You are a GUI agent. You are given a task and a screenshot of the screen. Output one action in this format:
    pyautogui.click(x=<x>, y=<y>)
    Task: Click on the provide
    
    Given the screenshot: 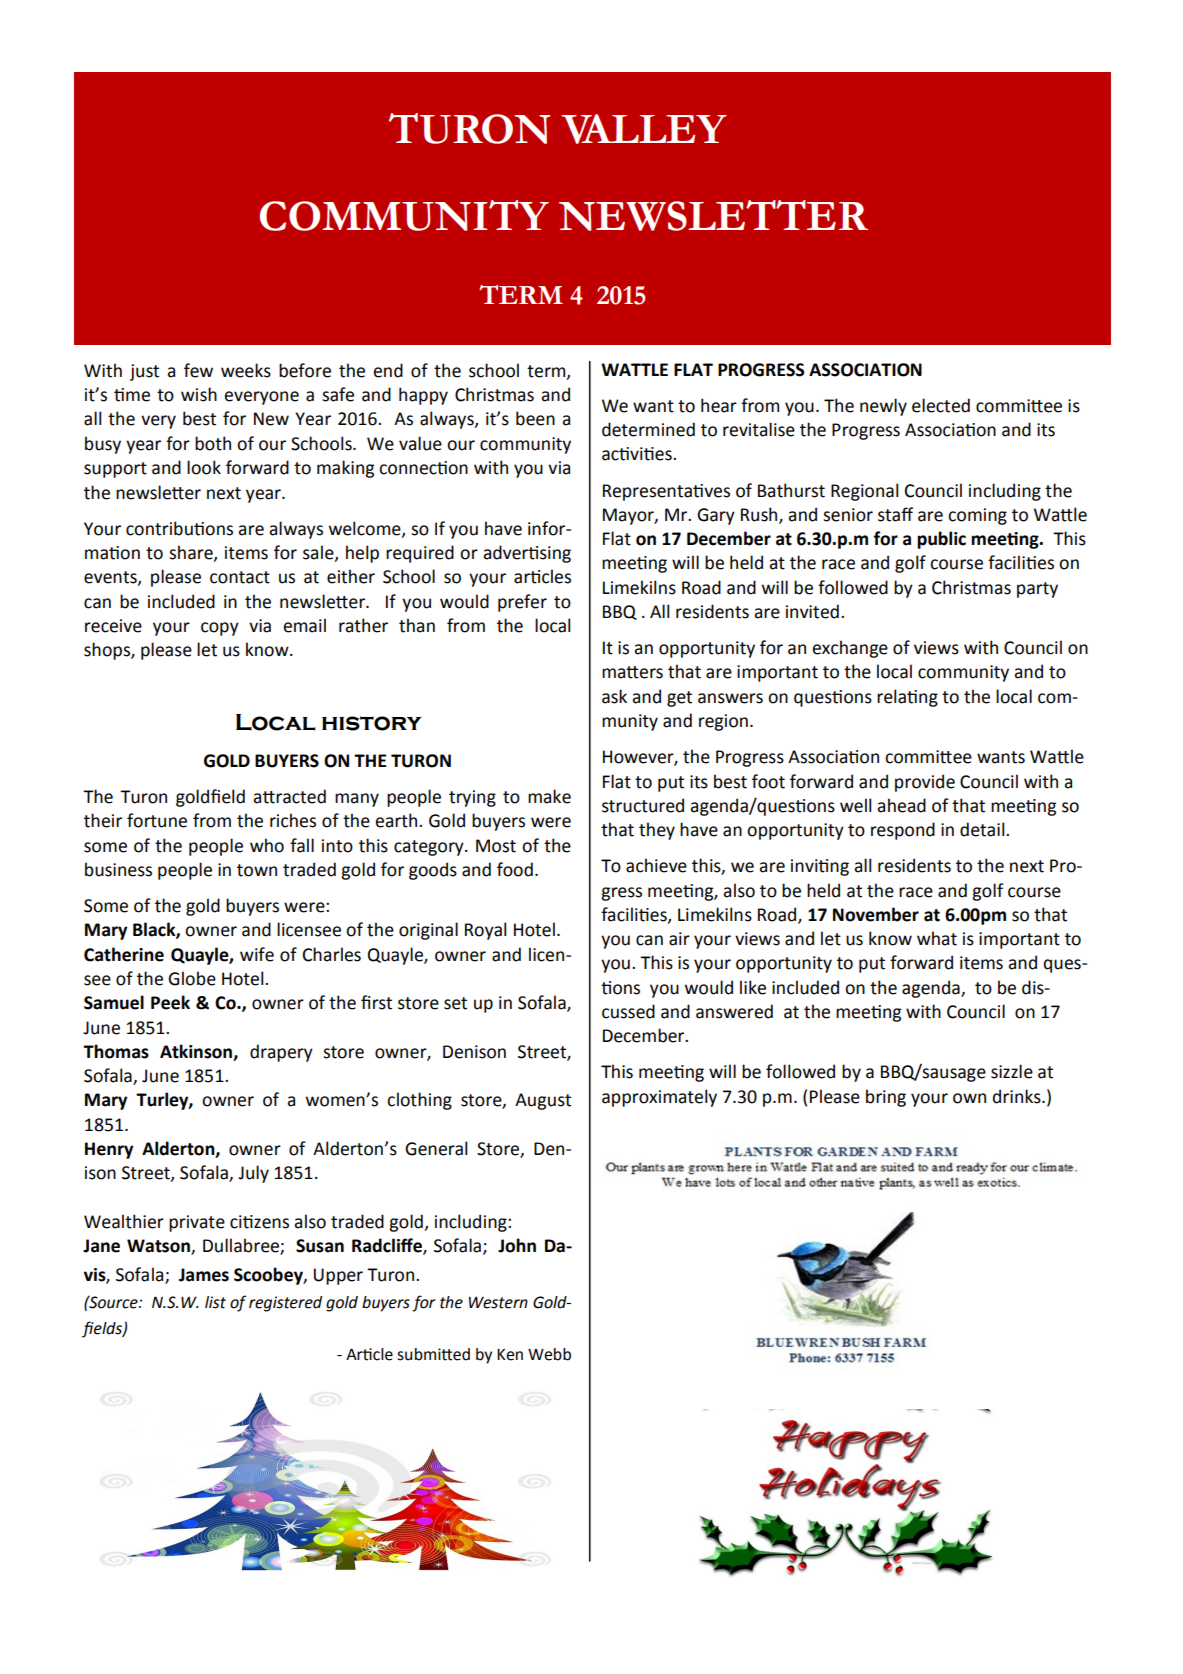 What is the action you would take?
    pyautogui.click(x=925, y=783)
